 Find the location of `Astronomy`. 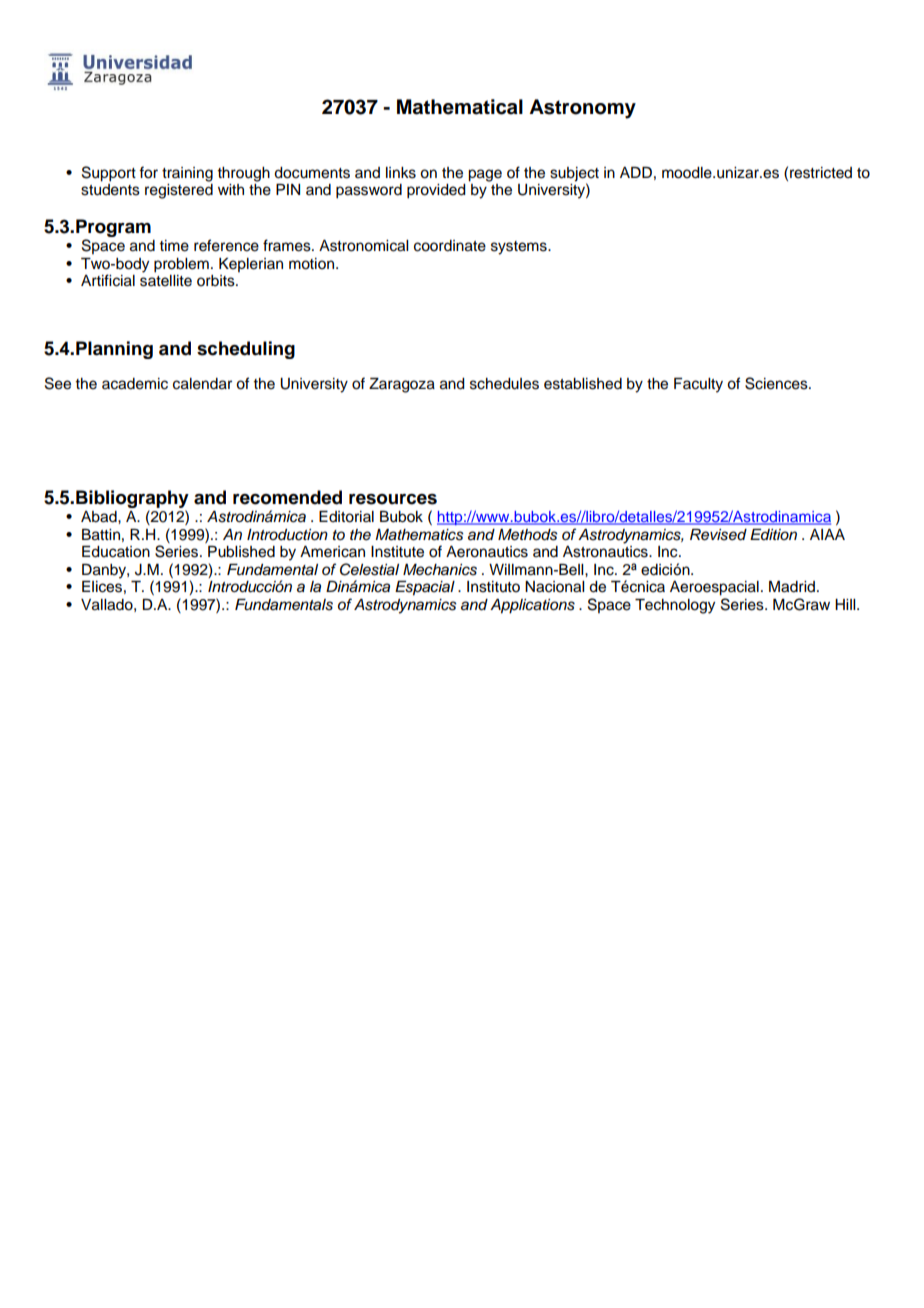

Astronomy is located at coordinates (582, 109).
